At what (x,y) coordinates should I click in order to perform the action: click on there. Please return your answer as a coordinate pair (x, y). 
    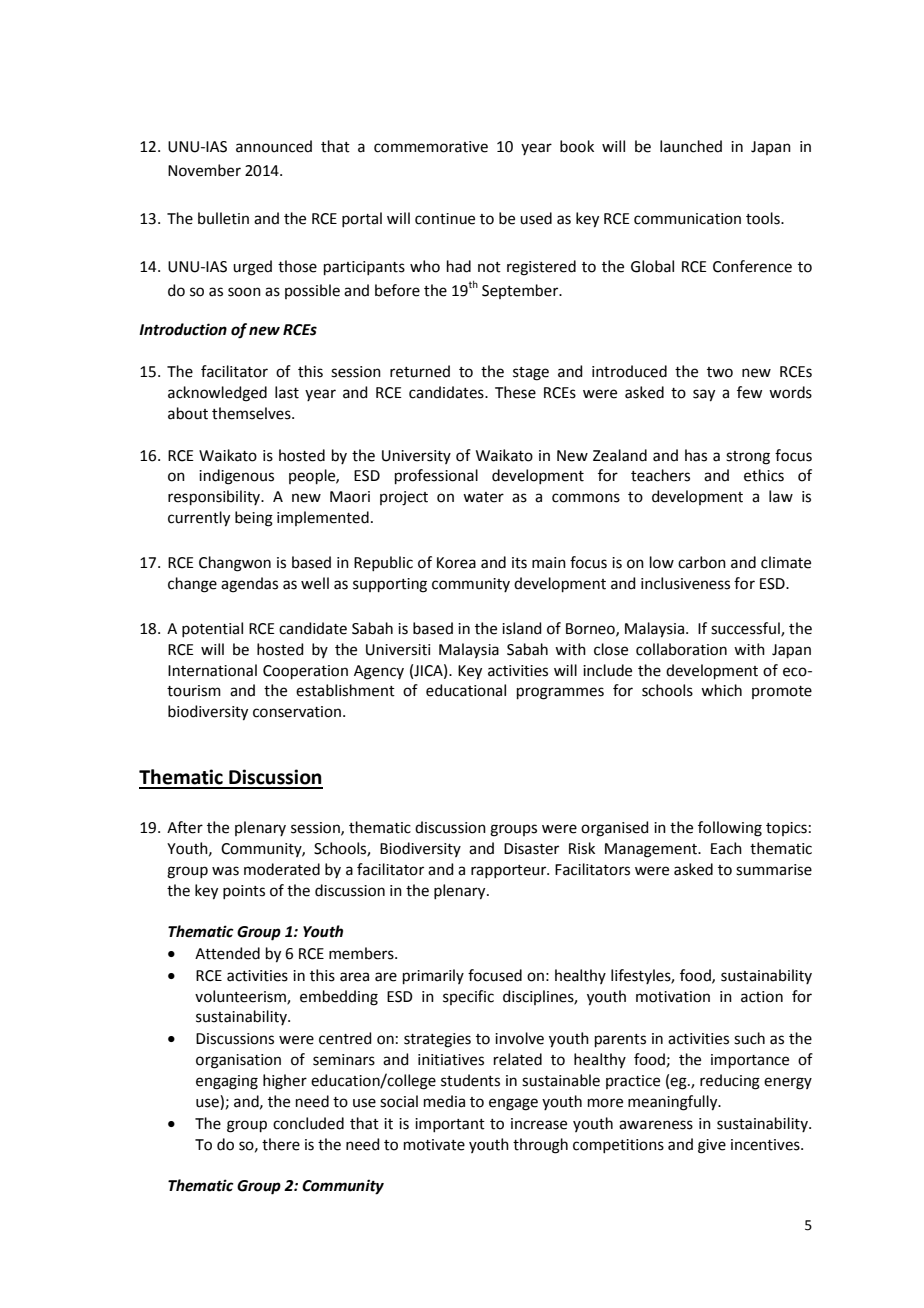
    Looking at the image, I should click on (281, 1144).
